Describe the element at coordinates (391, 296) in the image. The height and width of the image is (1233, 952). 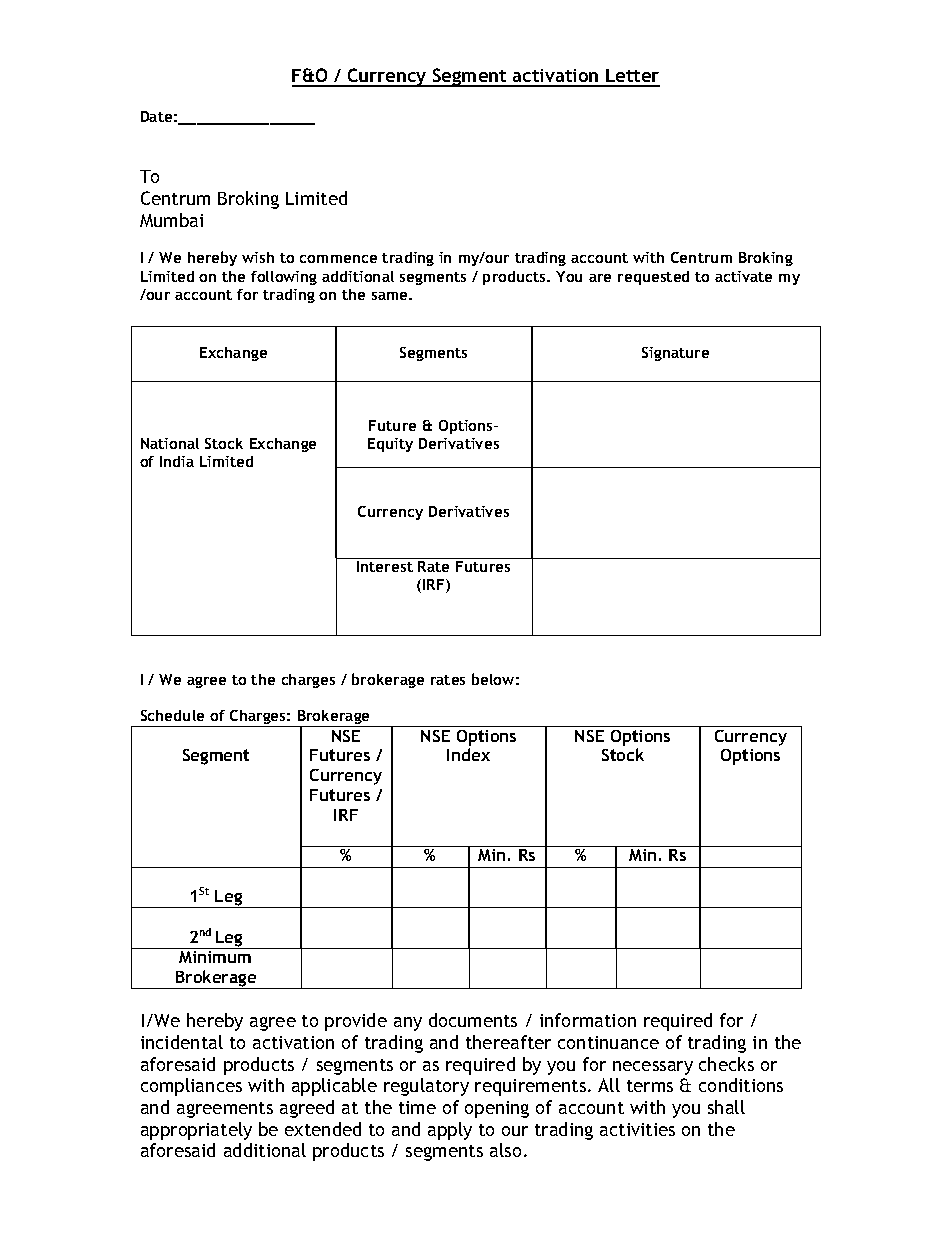
I see `same` at that location.
